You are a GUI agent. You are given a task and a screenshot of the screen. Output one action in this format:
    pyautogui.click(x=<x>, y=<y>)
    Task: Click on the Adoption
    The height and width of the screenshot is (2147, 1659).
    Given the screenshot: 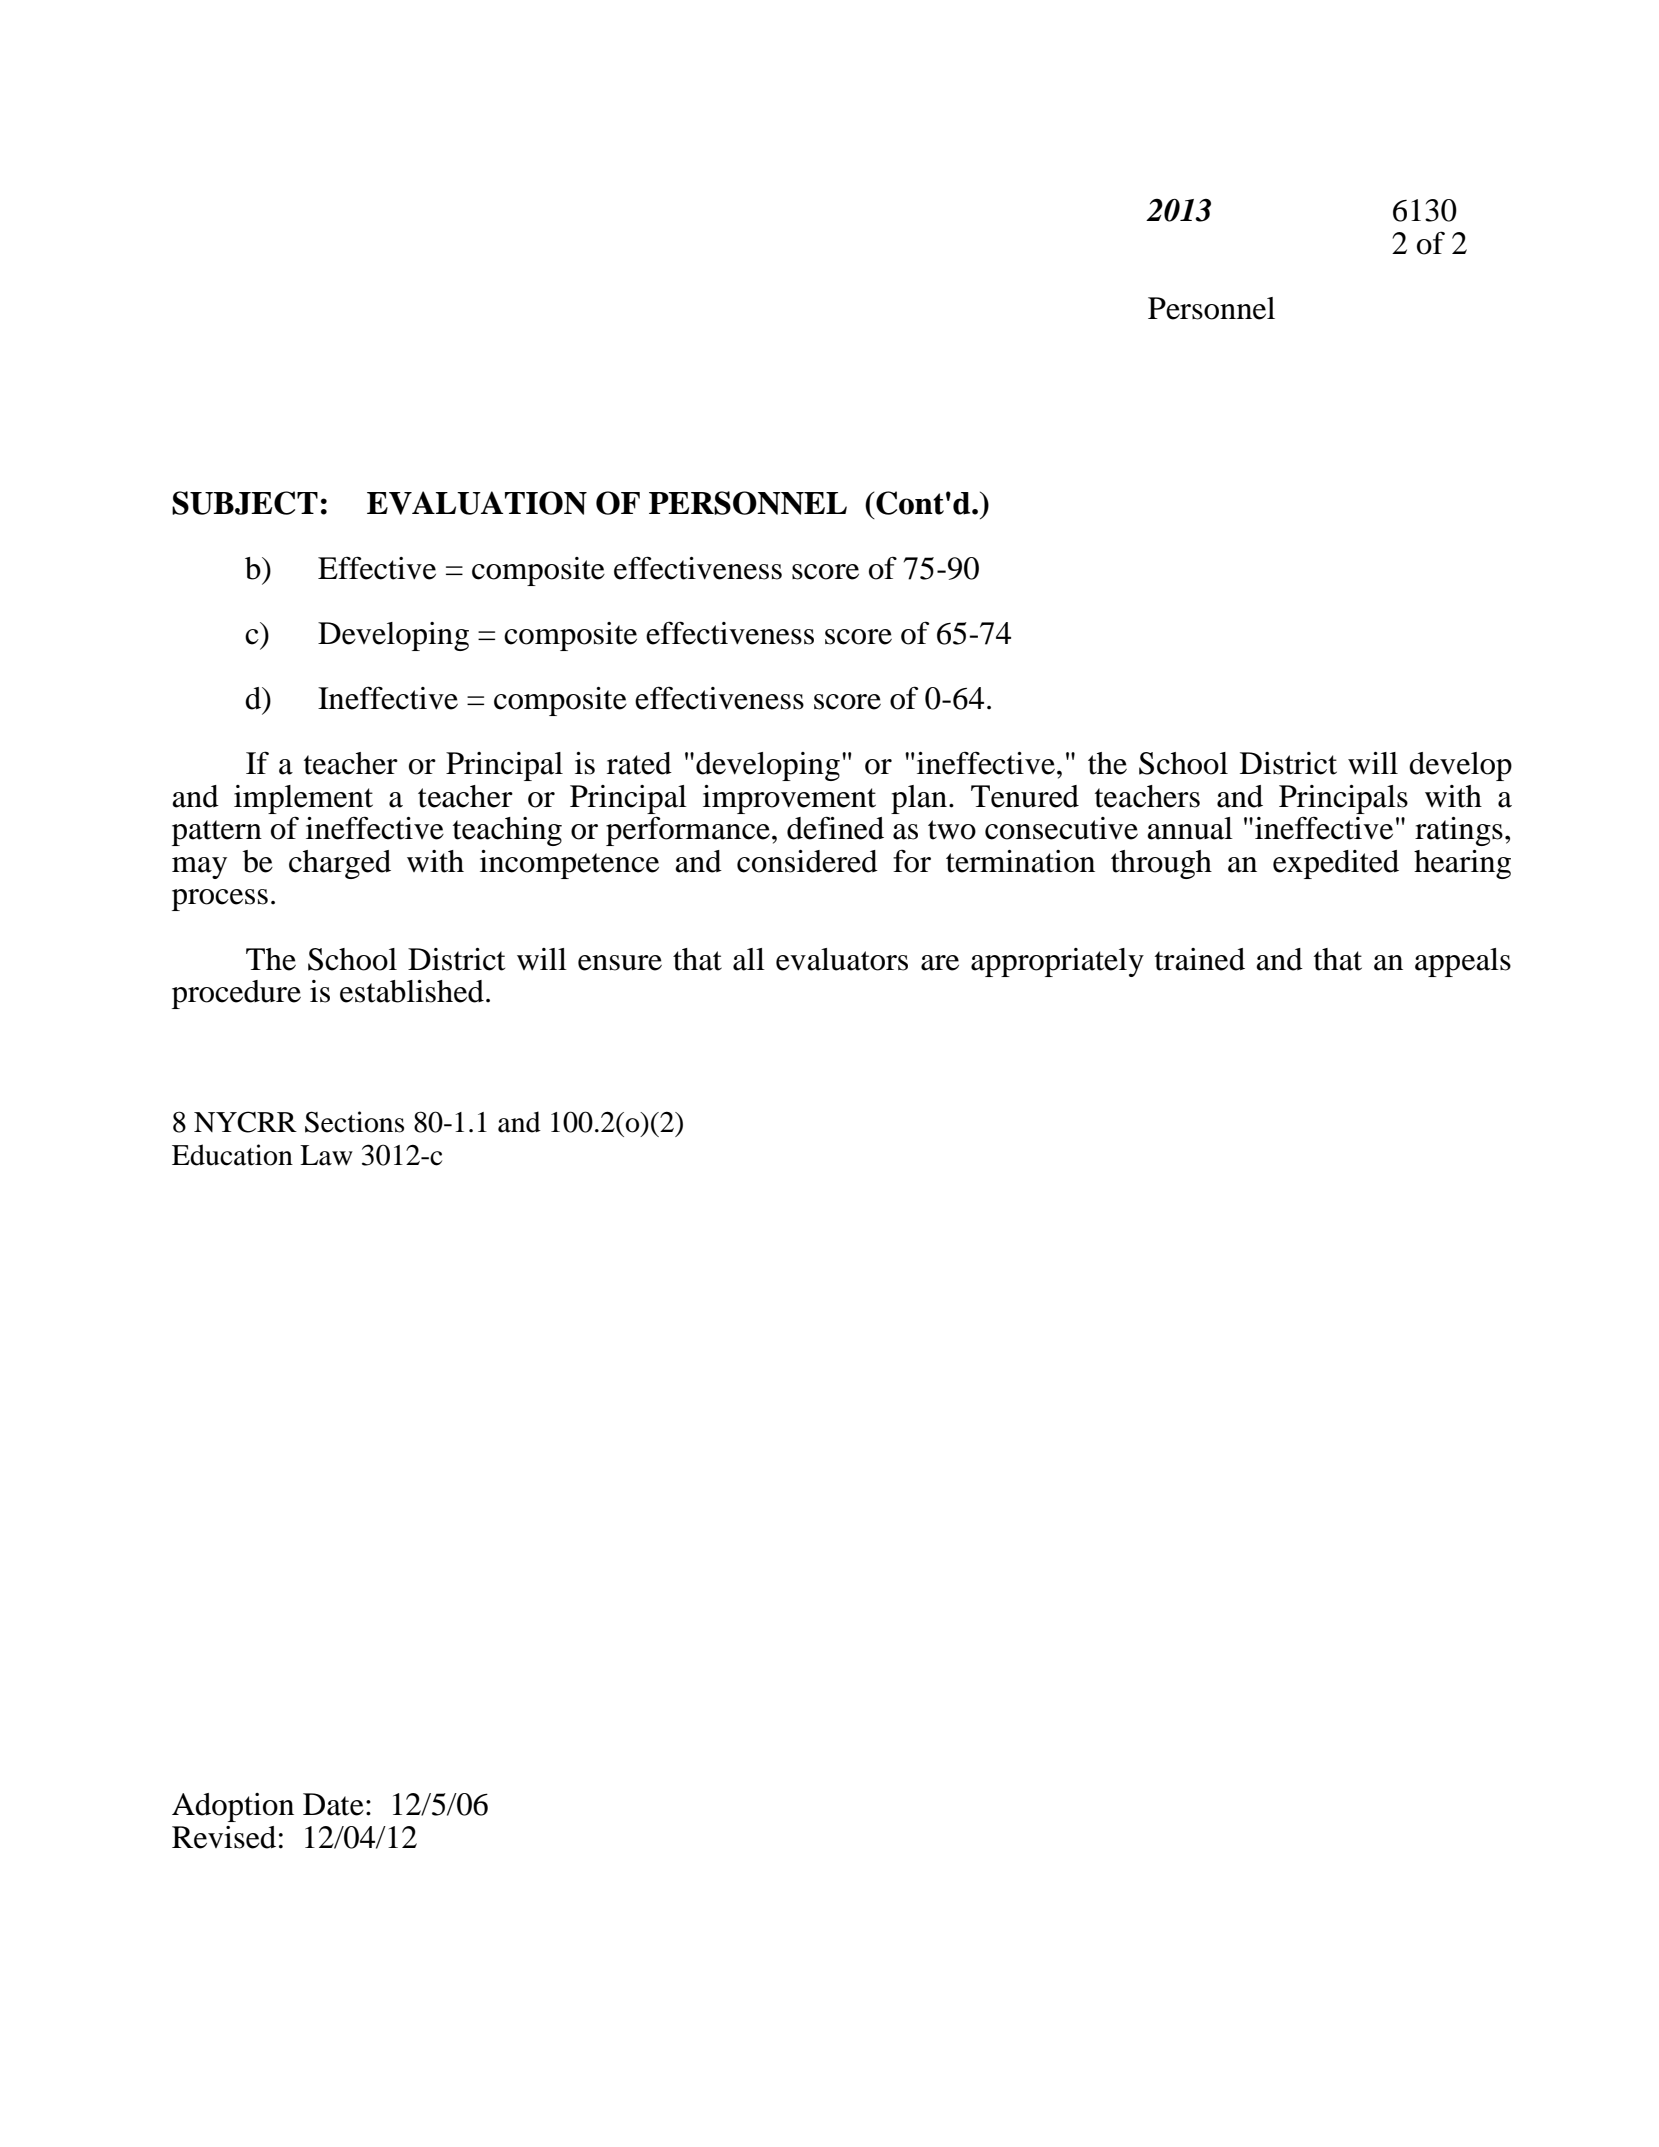 What is the action you would take?
    pyautogui.click(x=233, y=1807)
